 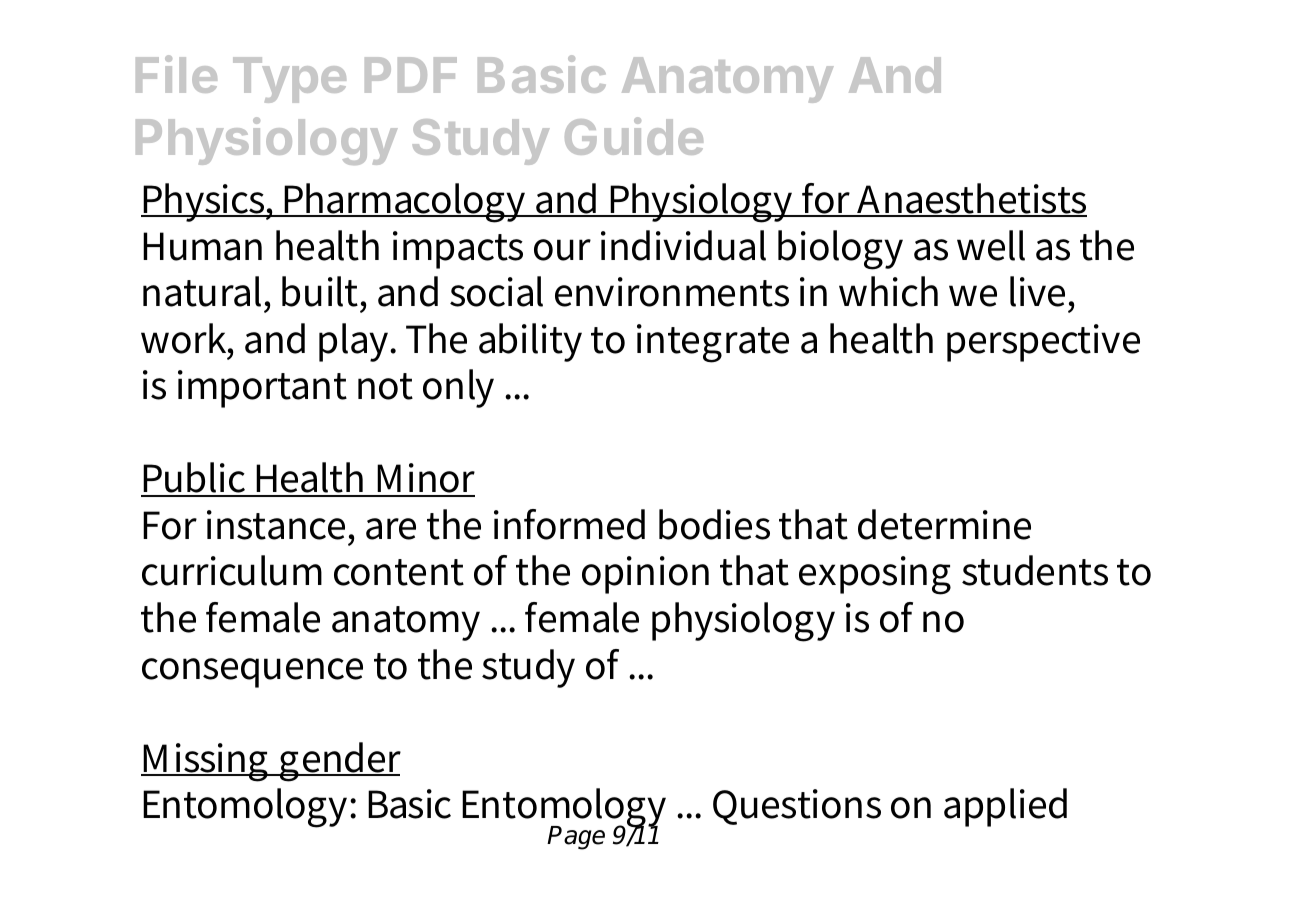 I want to click on our, so click(x=562, y=250).
